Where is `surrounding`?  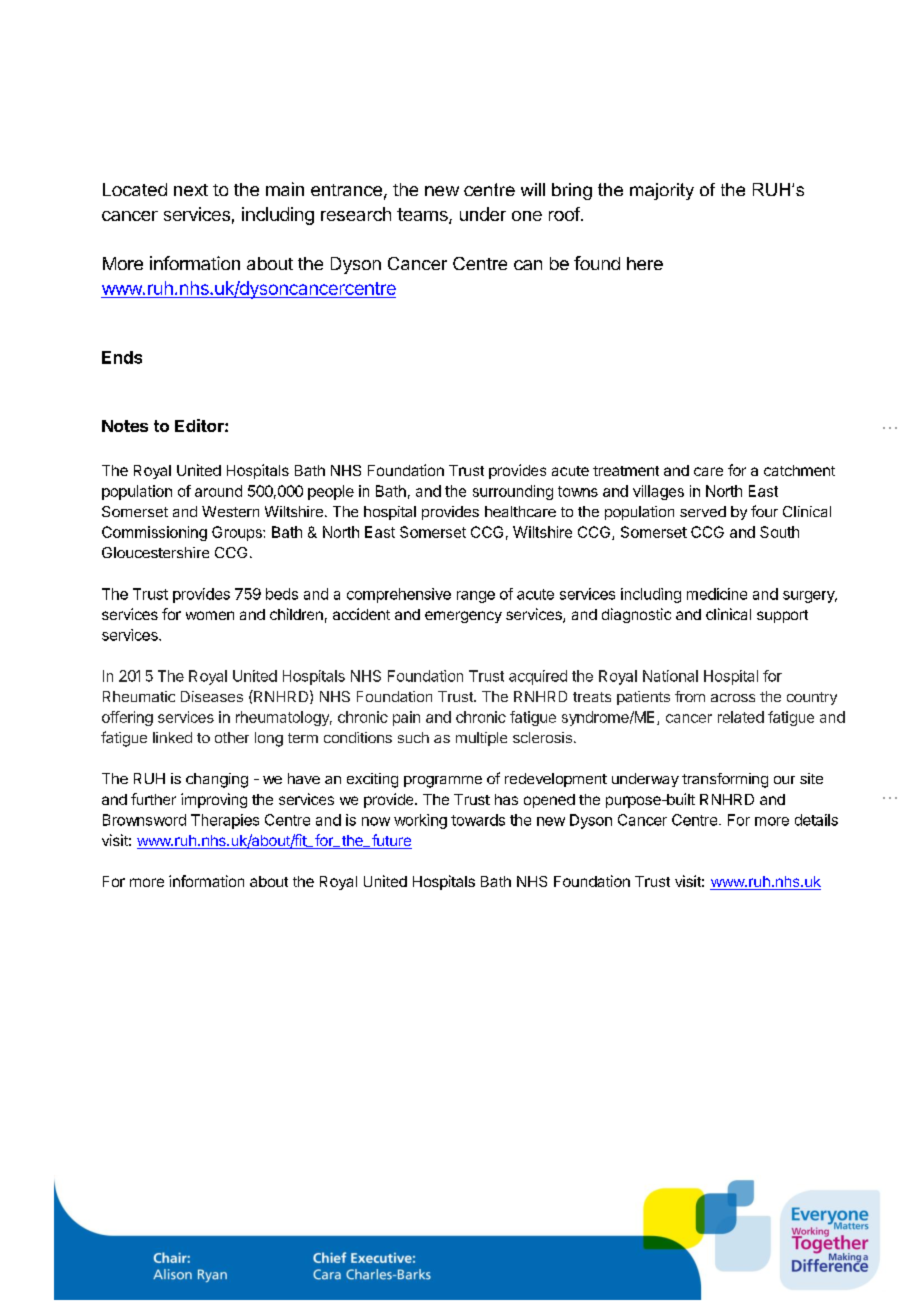 surrounding is located at coordinates (513, 492).
